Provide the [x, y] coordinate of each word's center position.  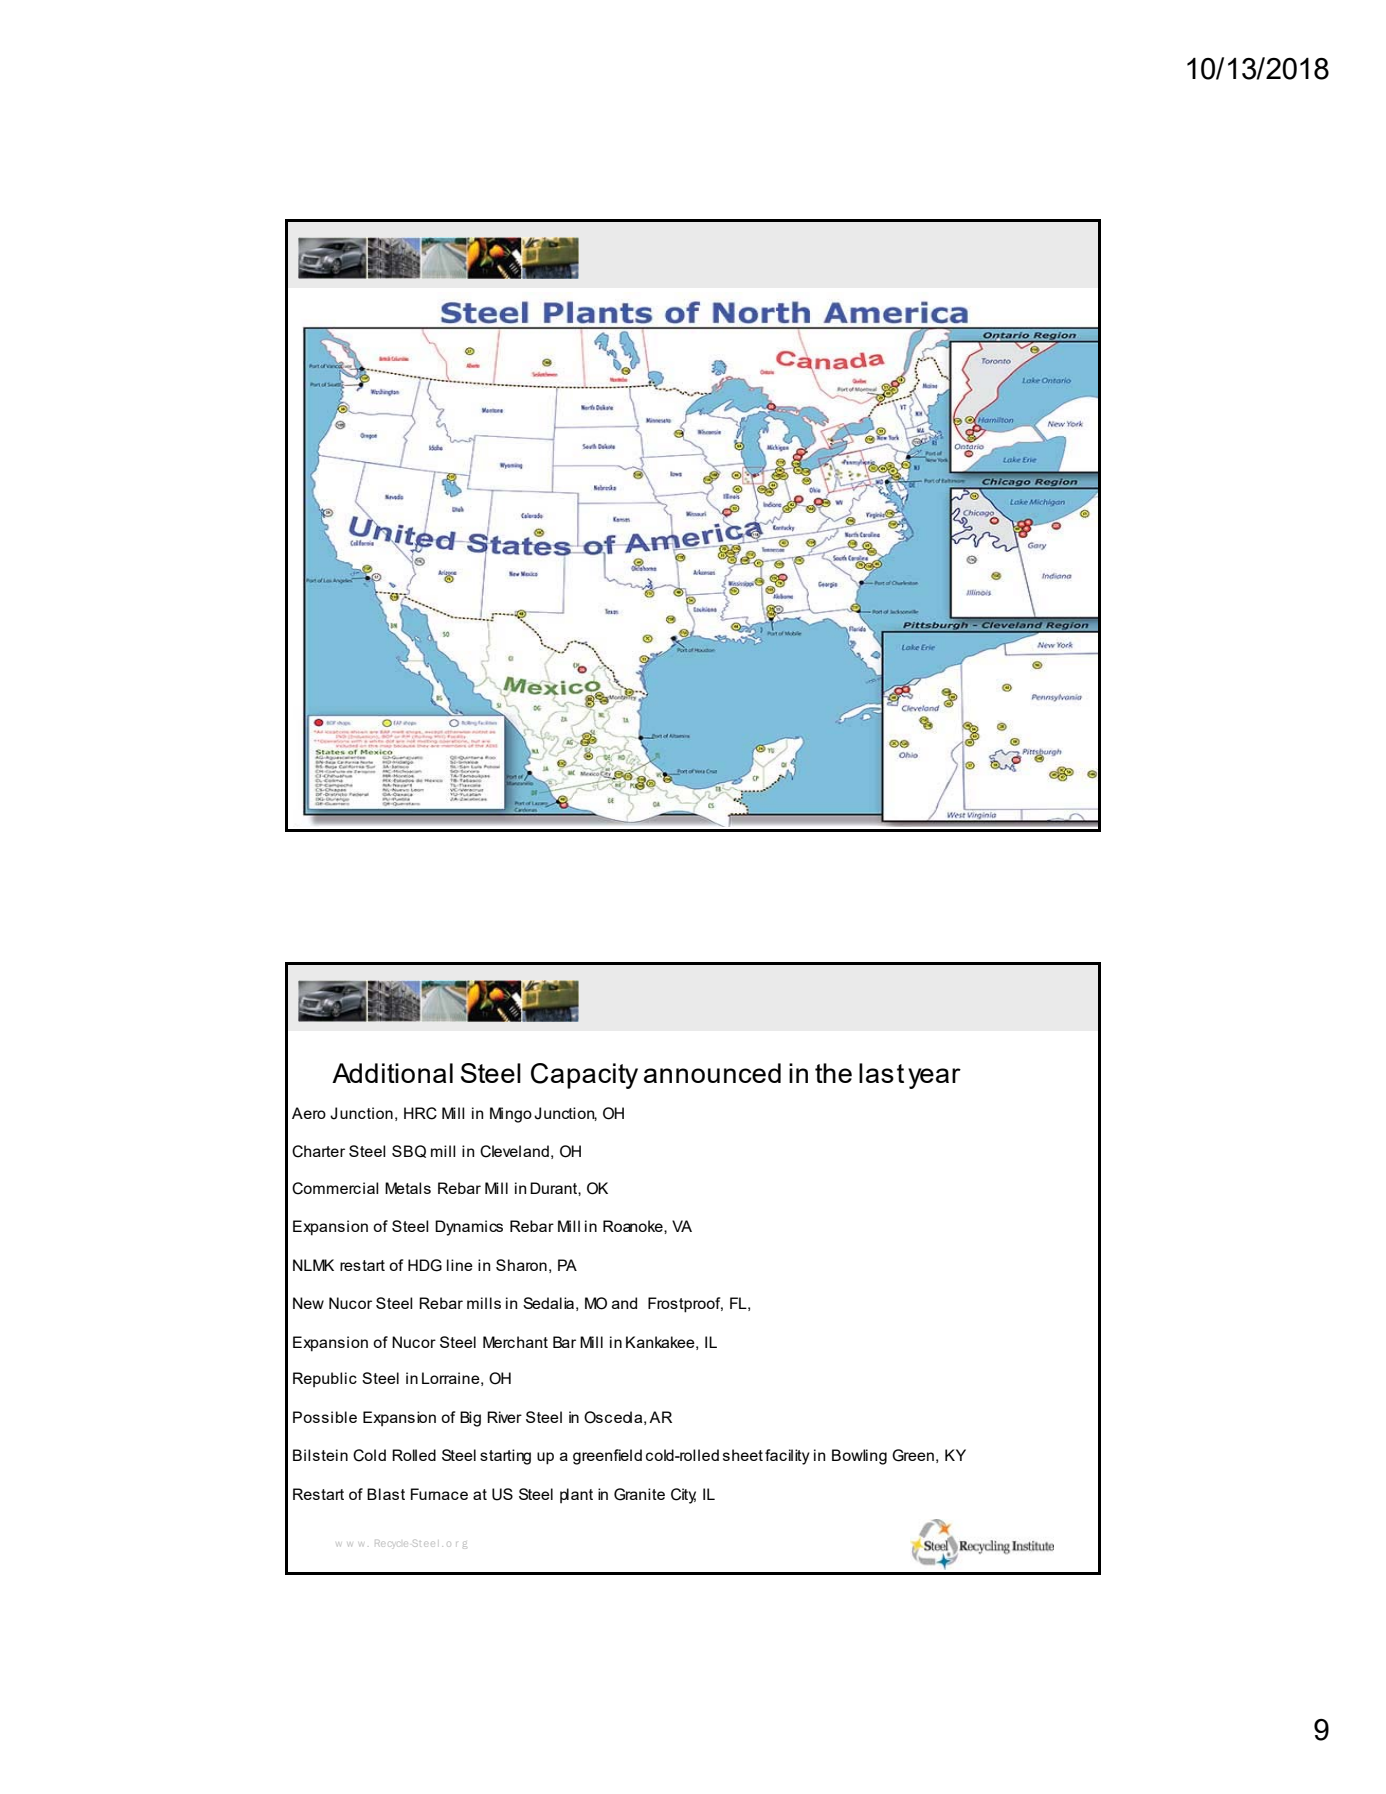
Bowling [859, 1457]
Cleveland [514, 1151]
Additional [392, 1073]
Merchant [515, 1342]
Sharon [521, 1265]
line [460, 1265]
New [308, 1303]
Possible [325, 1417]
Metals [408, 1188]
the [833, 1073]
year [934, 1078]
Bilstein [320, 1455]
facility [787, 1457]
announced [712, 1073]
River [504, 1417]
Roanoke [634, 1226]
